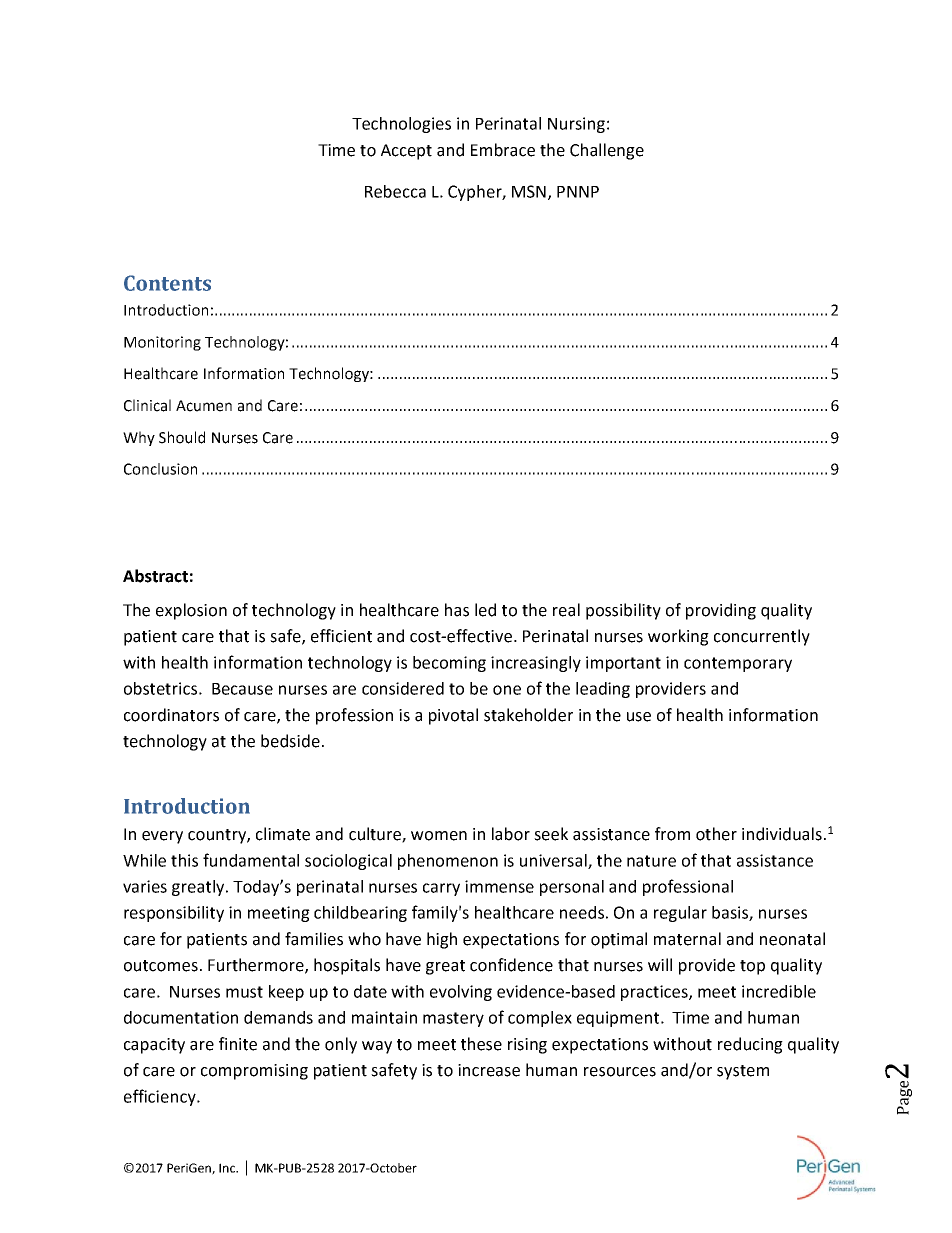  What do you see at coordinates (191, 611) in the document?
I see `explosion` at bounding box center [191, 611].
